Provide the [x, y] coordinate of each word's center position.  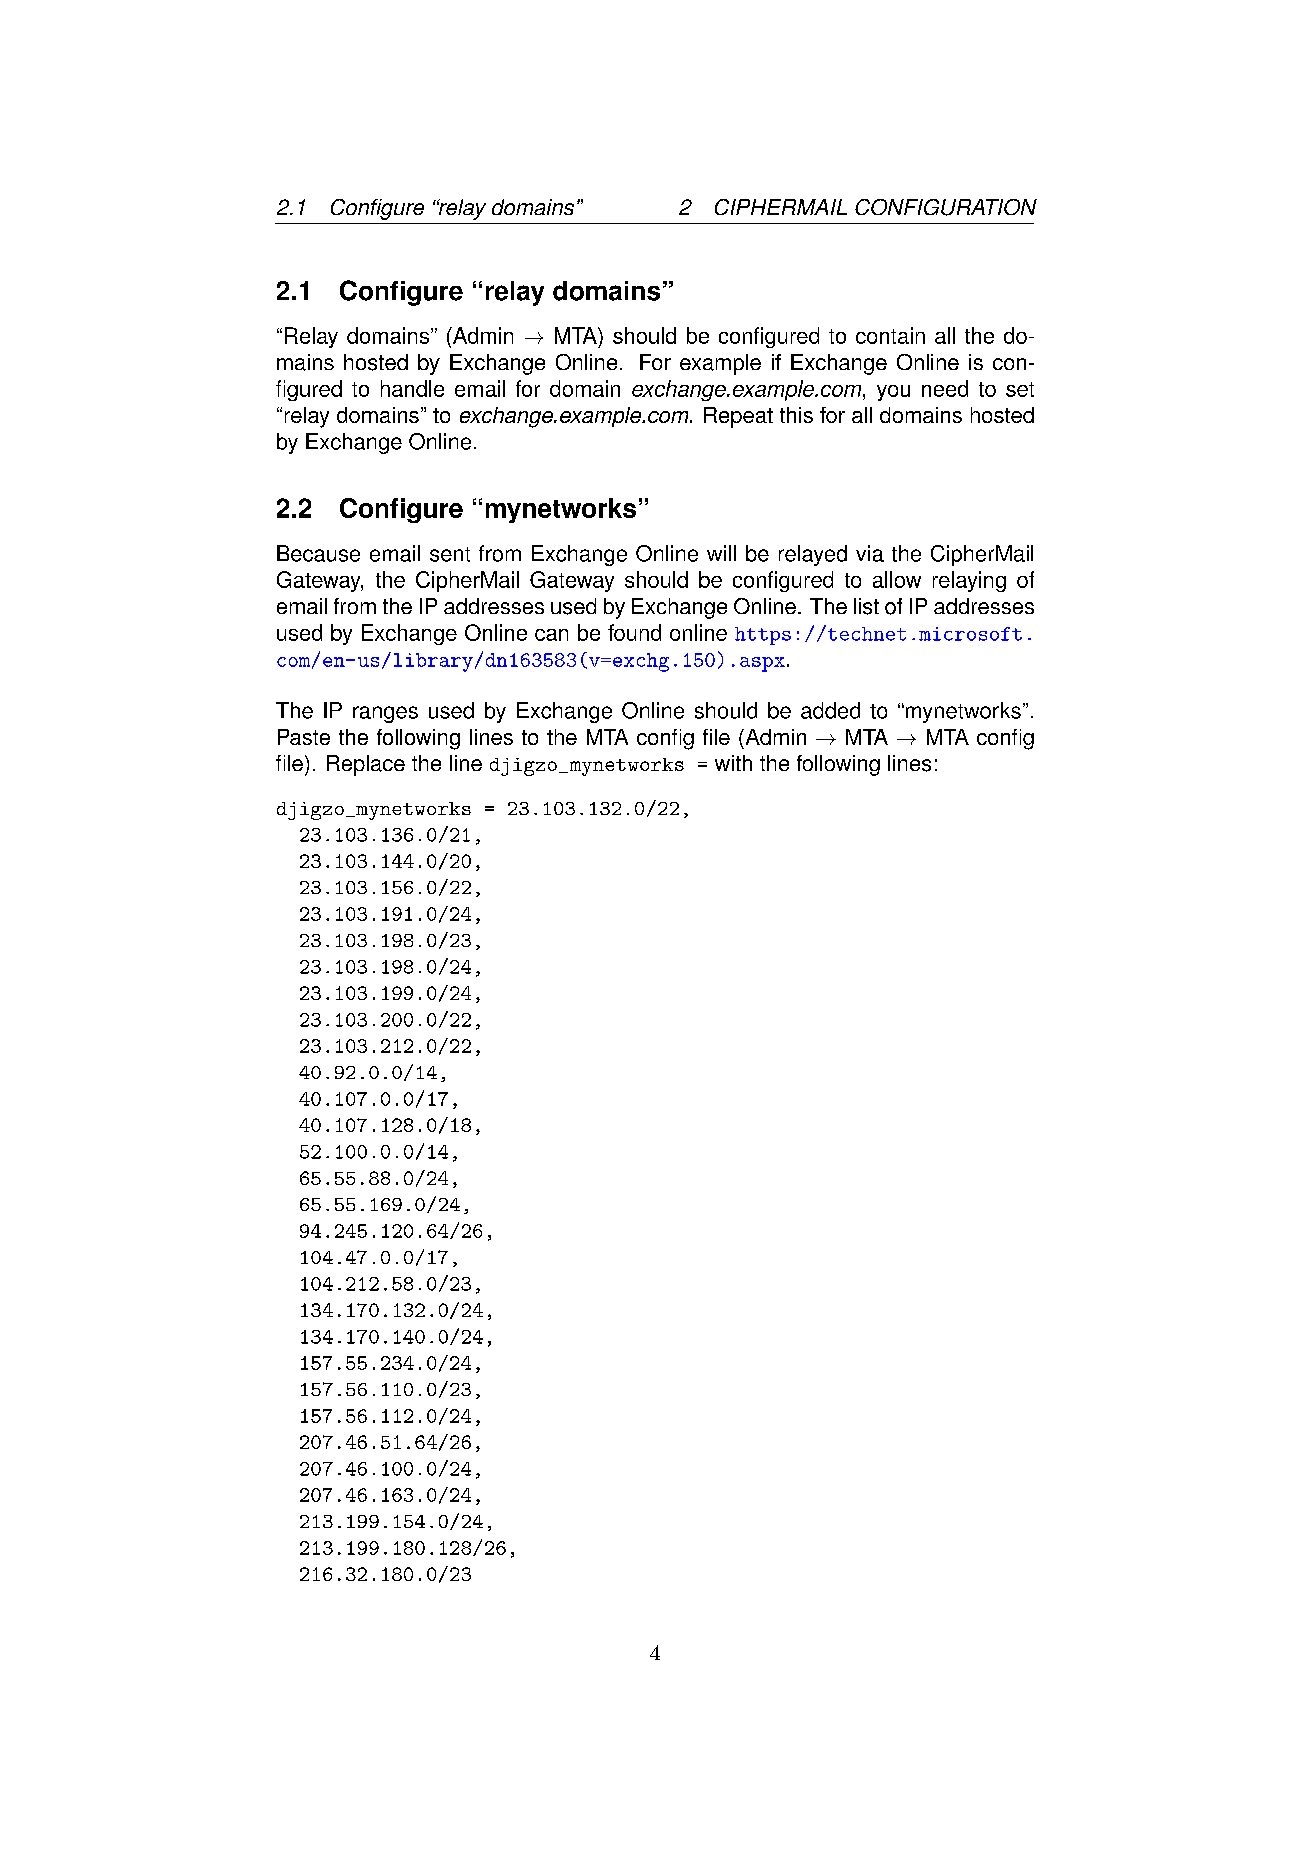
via [870, 553]
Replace [366, 765]
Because [318, 553]
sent [450, 554]
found [634, 632]
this [796, 415]
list [866, 606]
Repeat [738, 417]
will [721, 553]
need [945, 388]
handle [412, 388]
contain [890, 335]
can [551, 635]
